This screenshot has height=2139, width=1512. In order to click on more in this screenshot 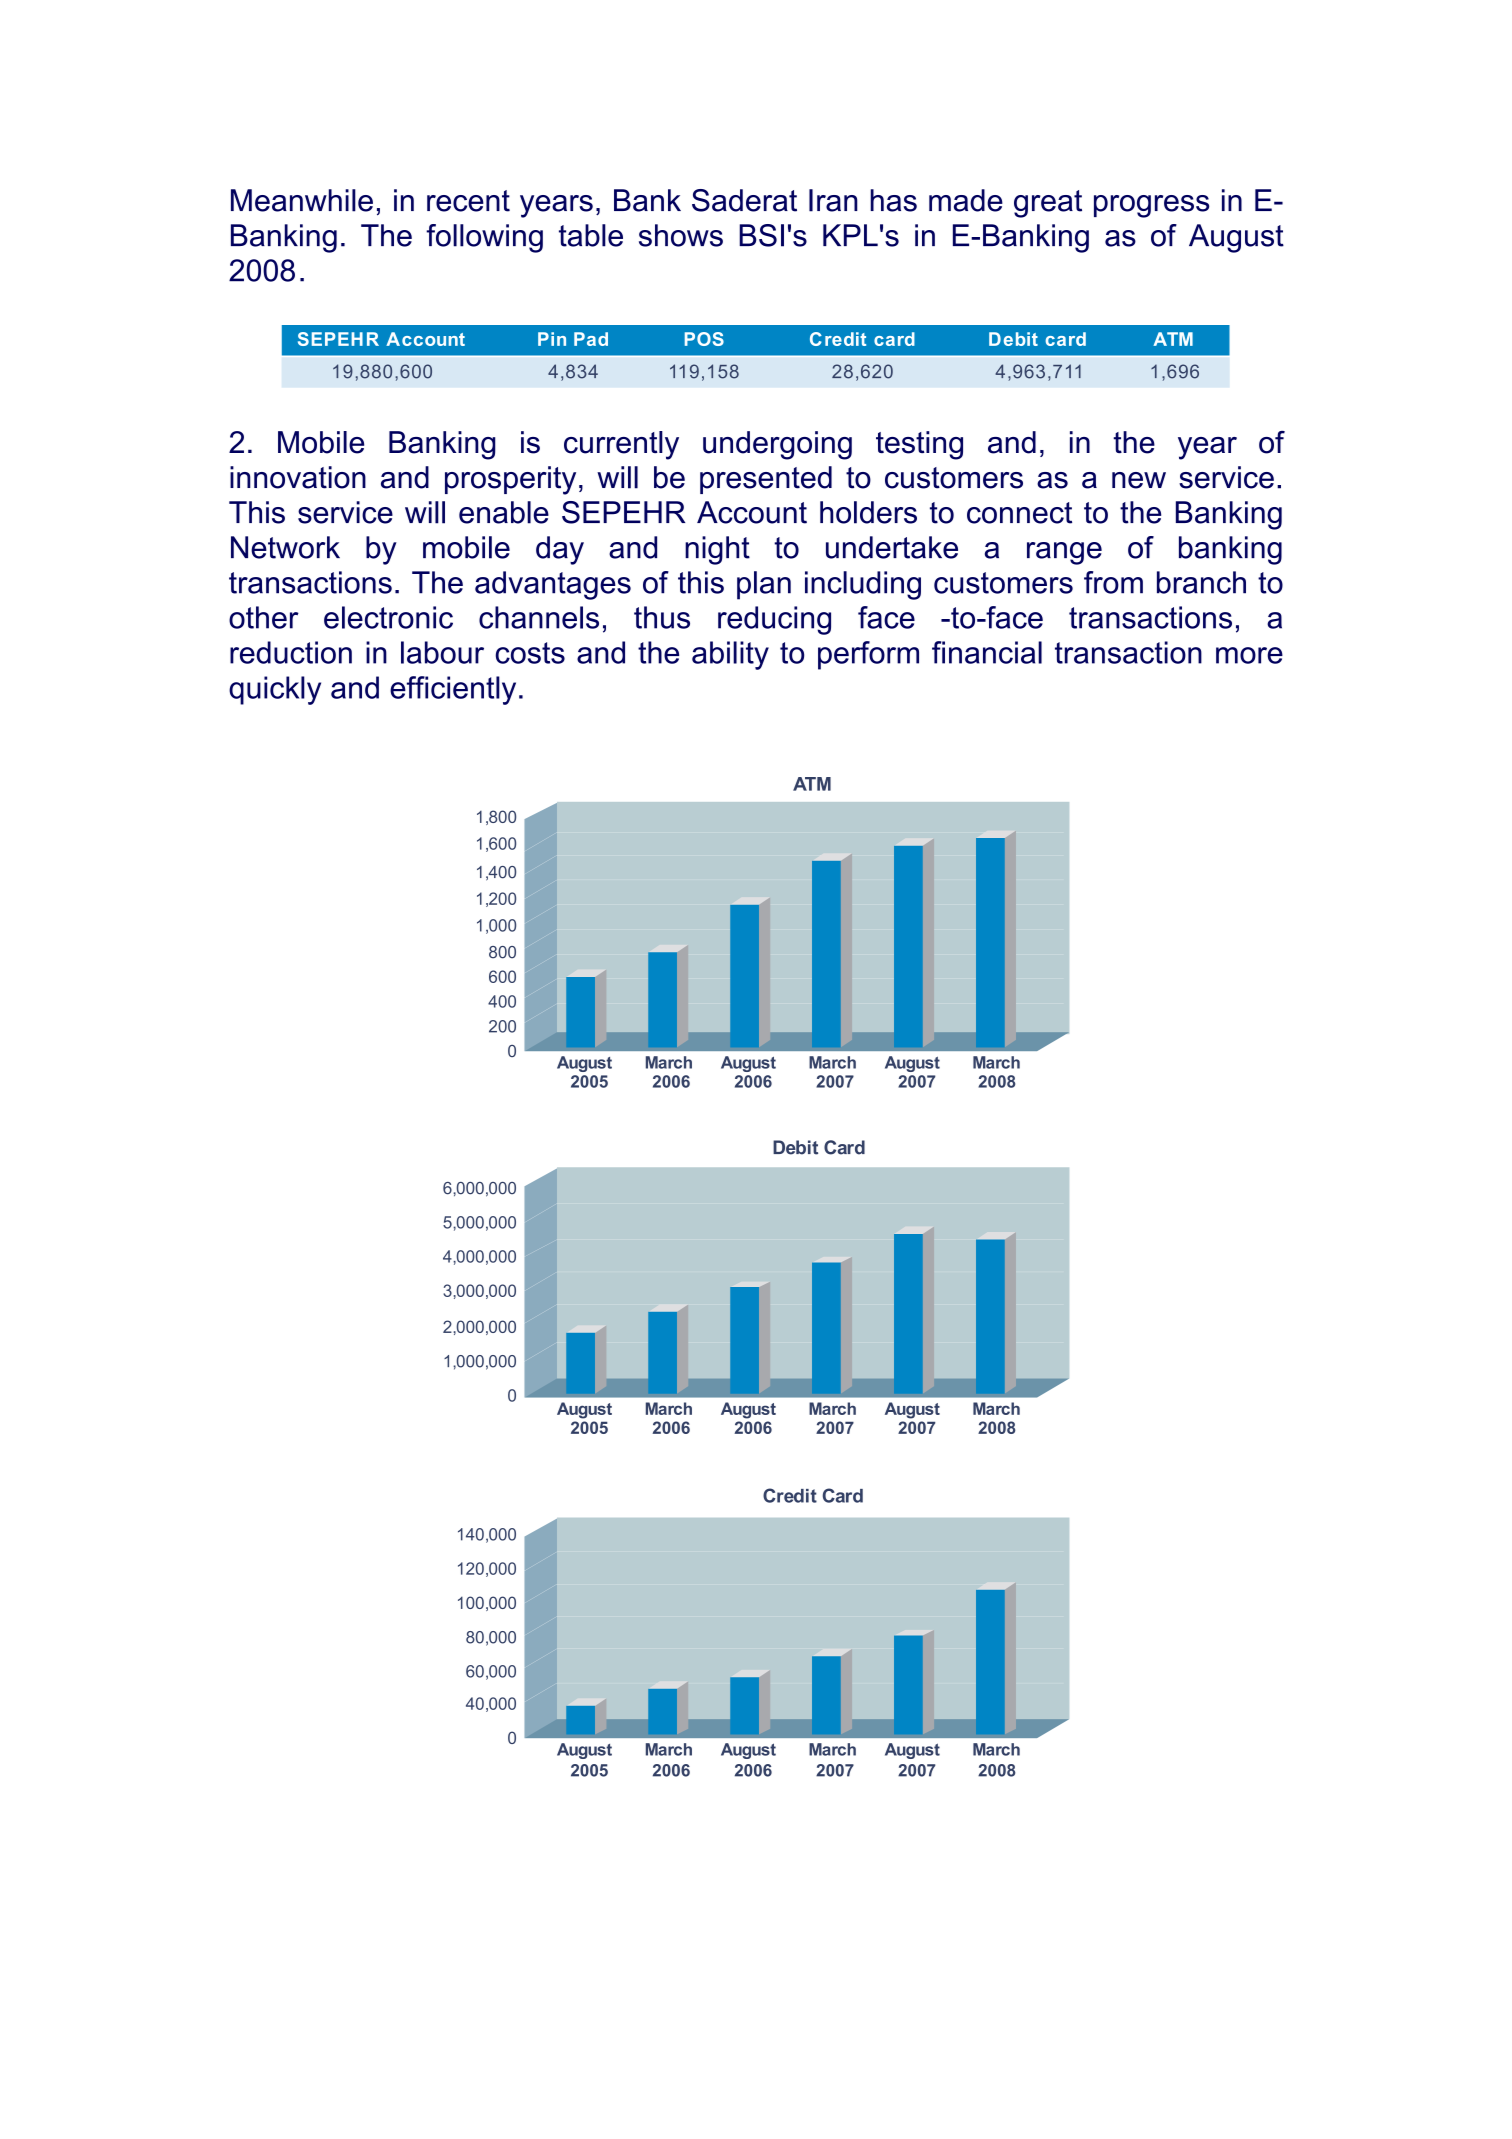, I will do `click(1249, 655)`.
